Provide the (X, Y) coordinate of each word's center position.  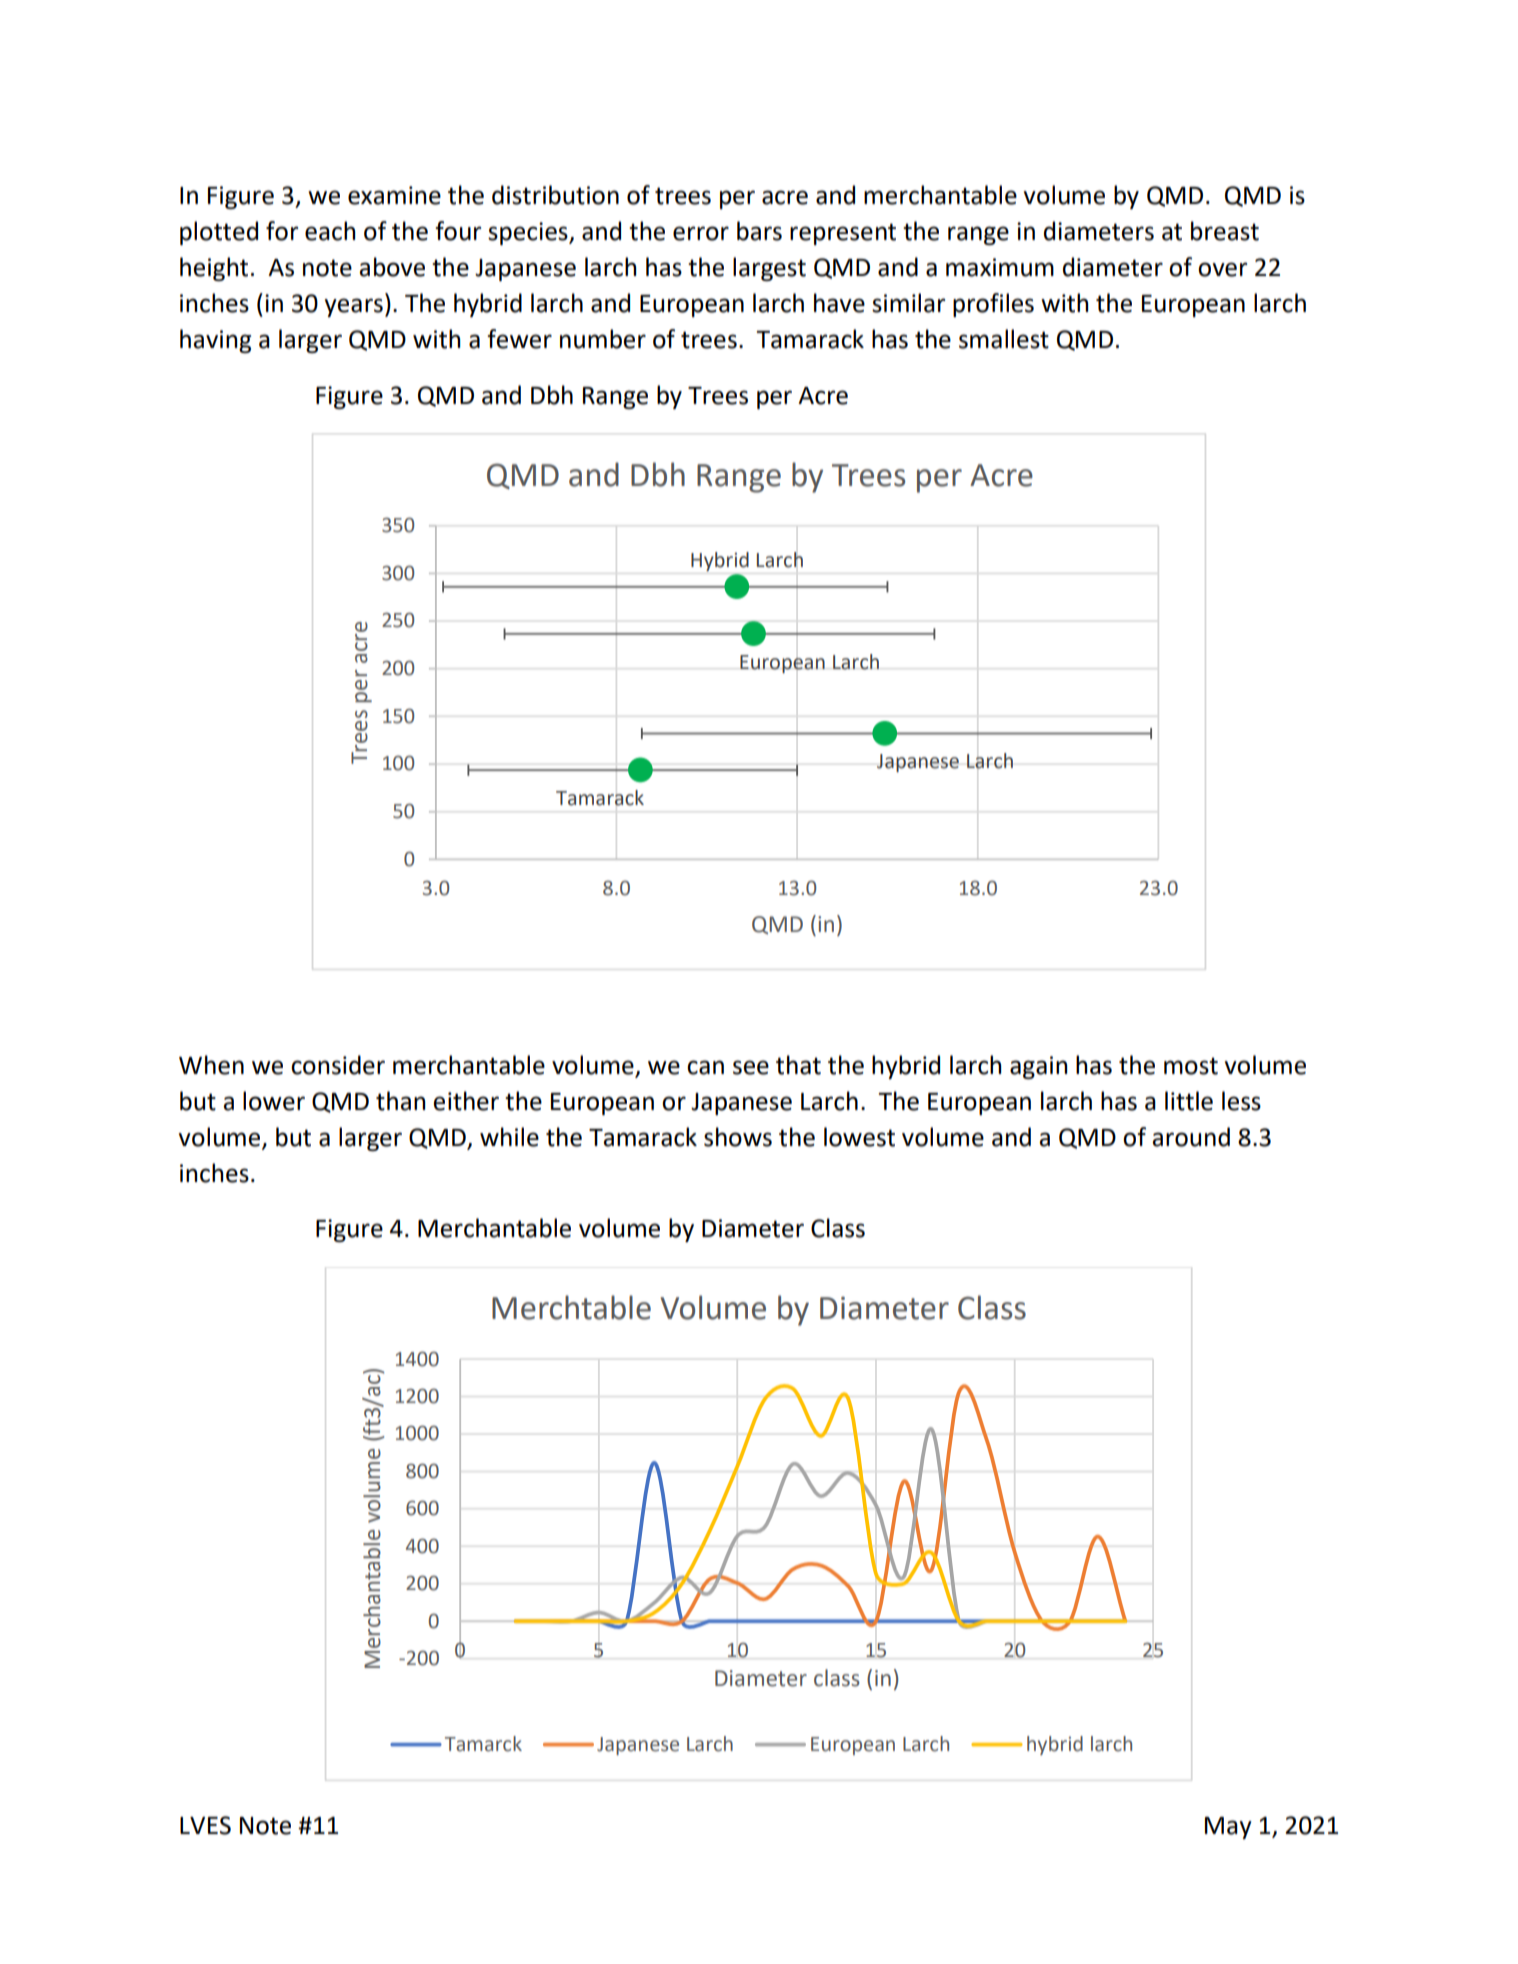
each (330, 231)
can (705, 1067)
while (509, 1137)
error (701, 233)
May (1228, 1828)
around (1191, 1137)
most (1191, 1066)
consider (338, 1065)
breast (1225, 231)
